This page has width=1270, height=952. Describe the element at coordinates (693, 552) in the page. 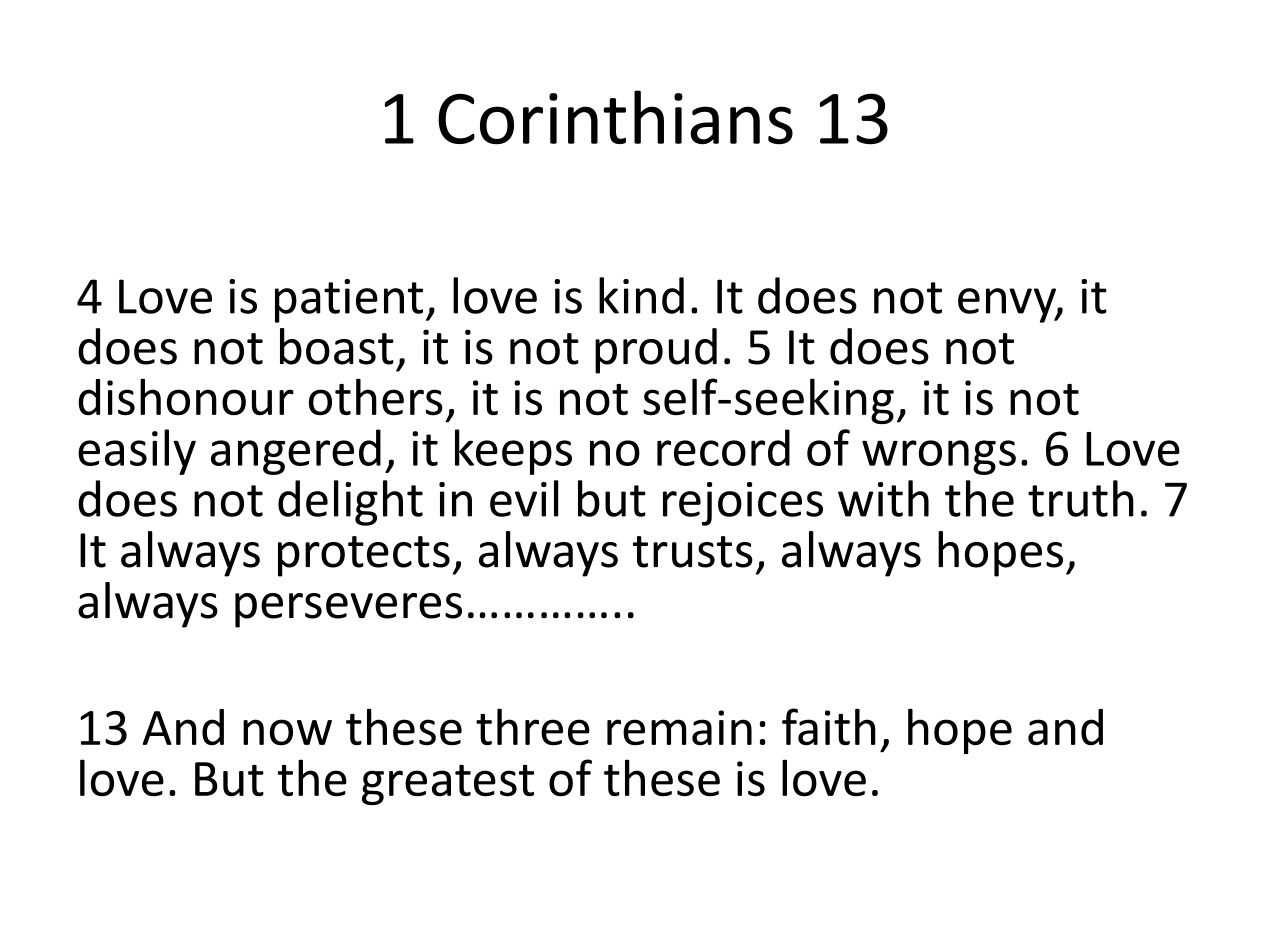

I see `trusts` at that location.
